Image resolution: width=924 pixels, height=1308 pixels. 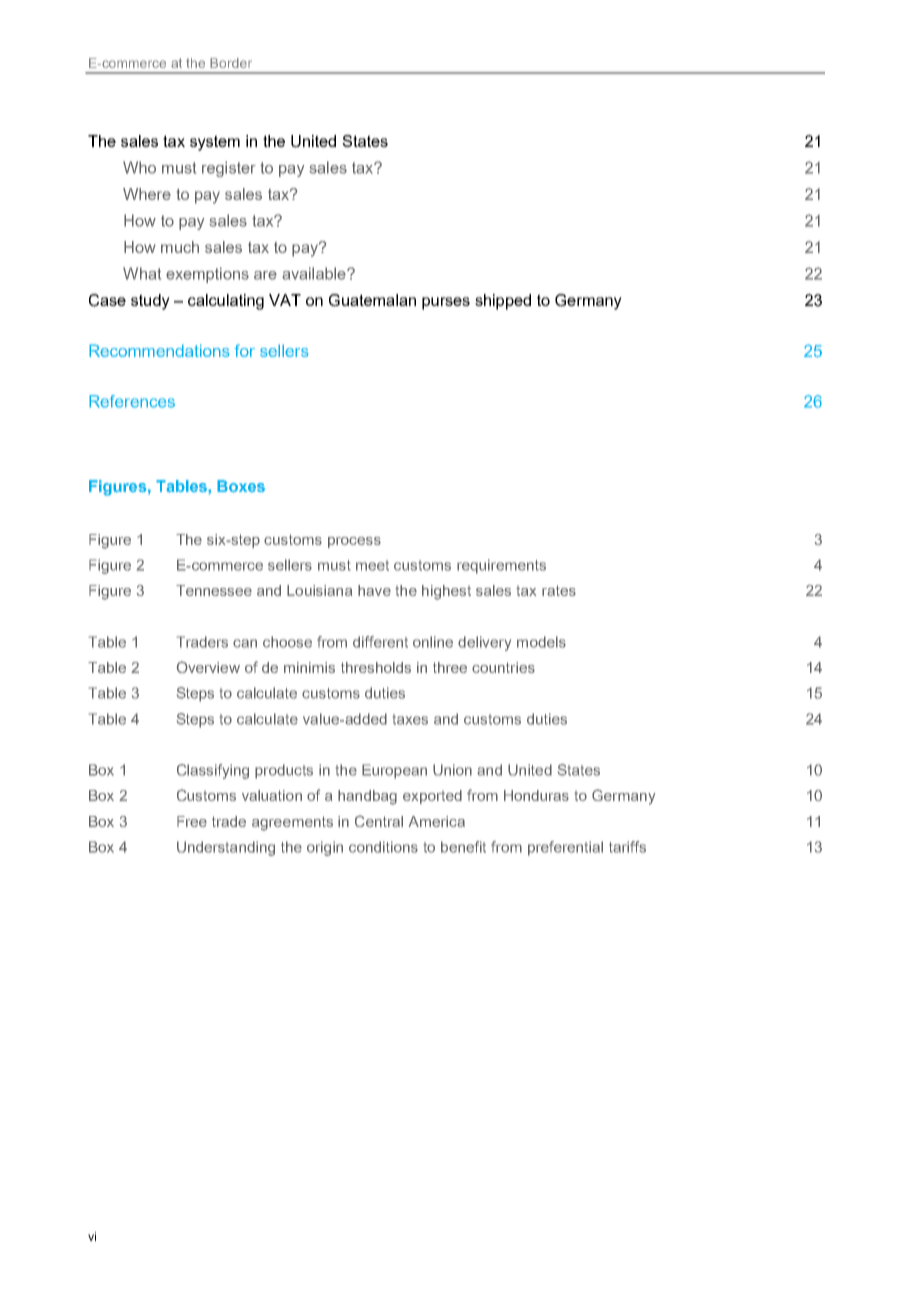 I want to click on References, so click(x=132, y=401).
